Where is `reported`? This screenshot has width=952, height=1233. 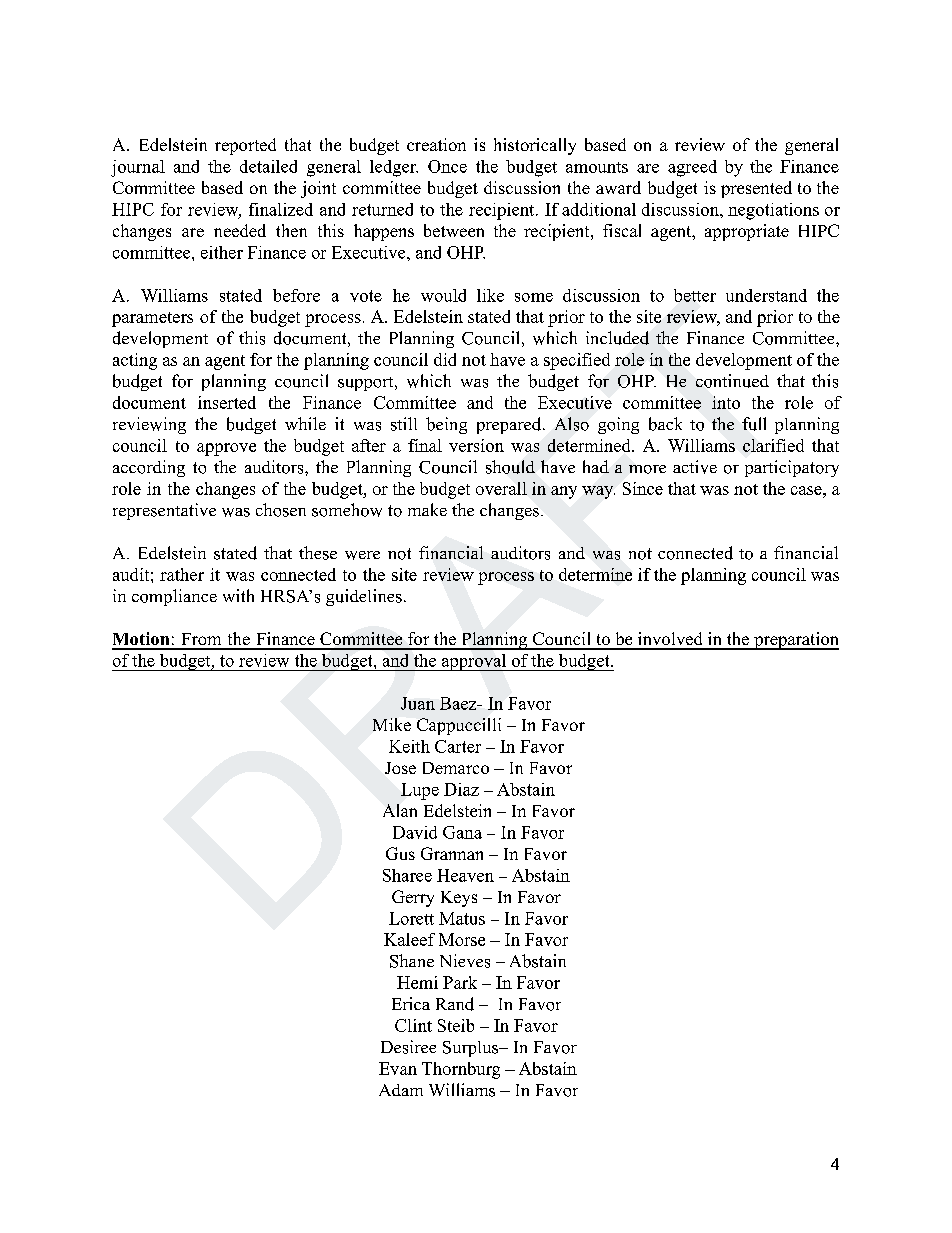 reported is located at coordinates (245, 146).
